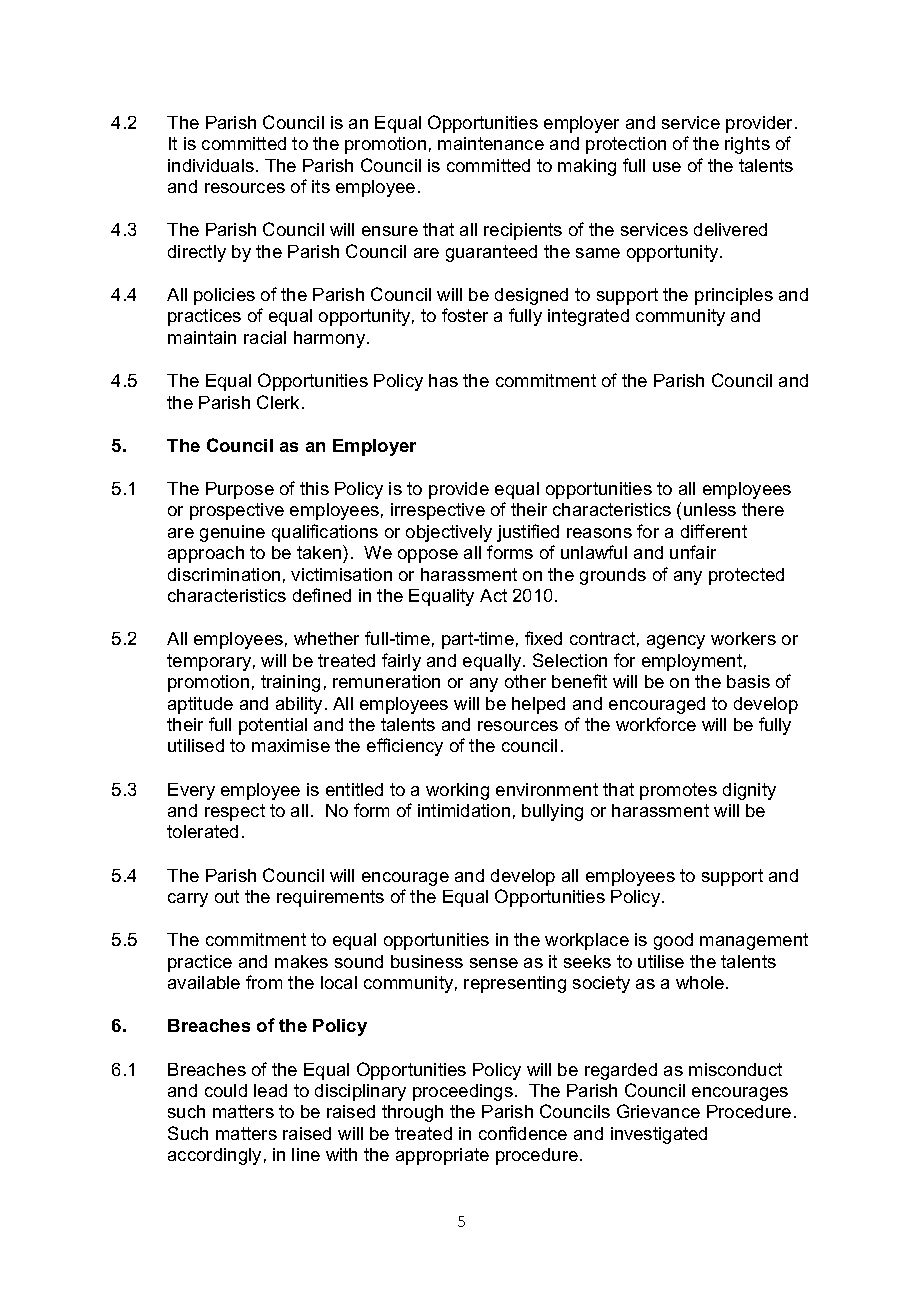  Describe the element at coordinates (290, 683) in the screenshot. I see `training` at that location.
